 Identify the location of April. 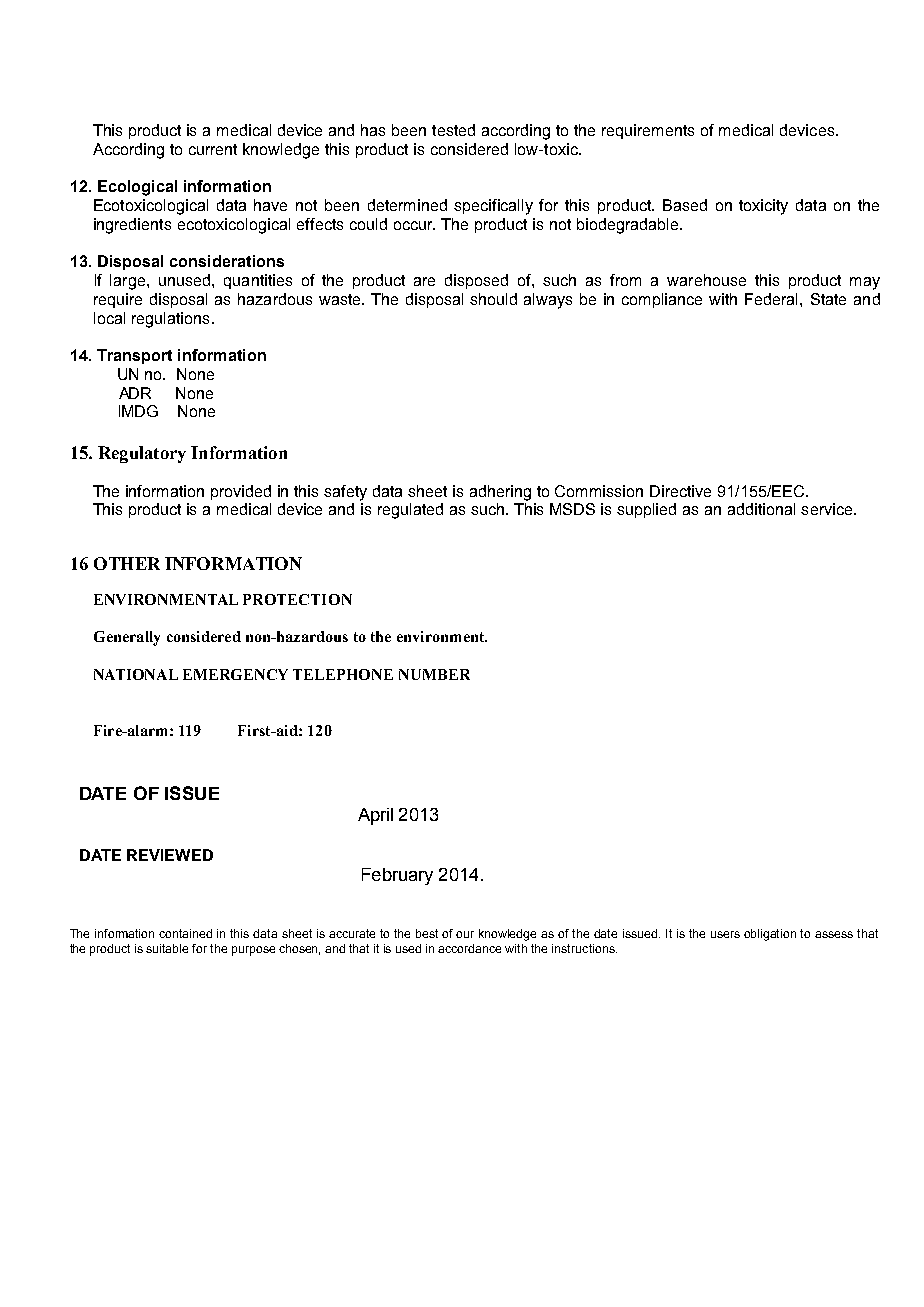
(375, 816).
